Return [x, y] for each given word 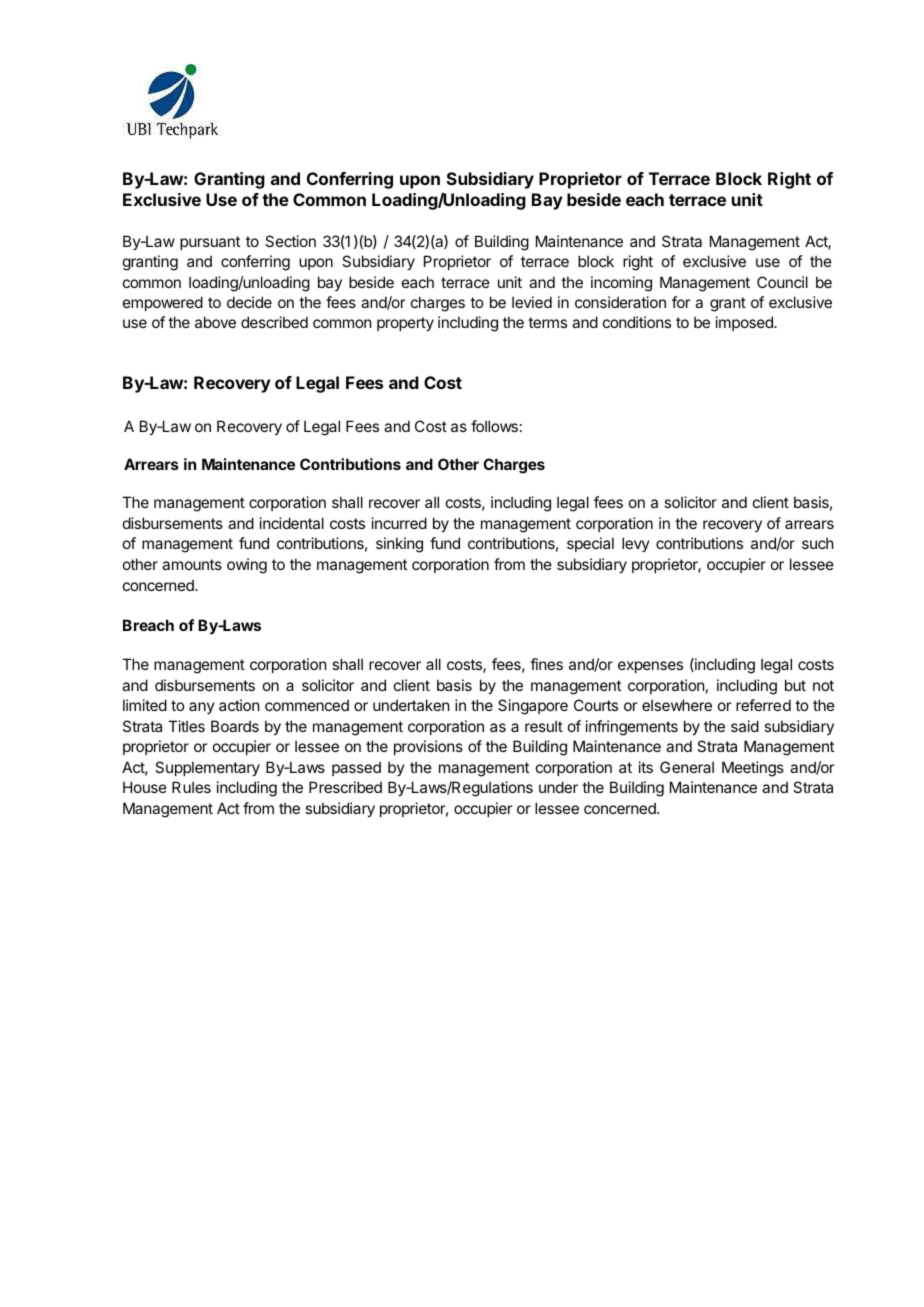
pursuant [210, 243]
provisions [428, 747]
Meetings [753, 769]
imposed [745, 323]
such [818, 543]
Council [782, 282]
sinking [399, 545]
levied [532, 302]
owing [247, 566]
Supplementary [207, 768]
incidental [292, 523]
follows [494, 426]
